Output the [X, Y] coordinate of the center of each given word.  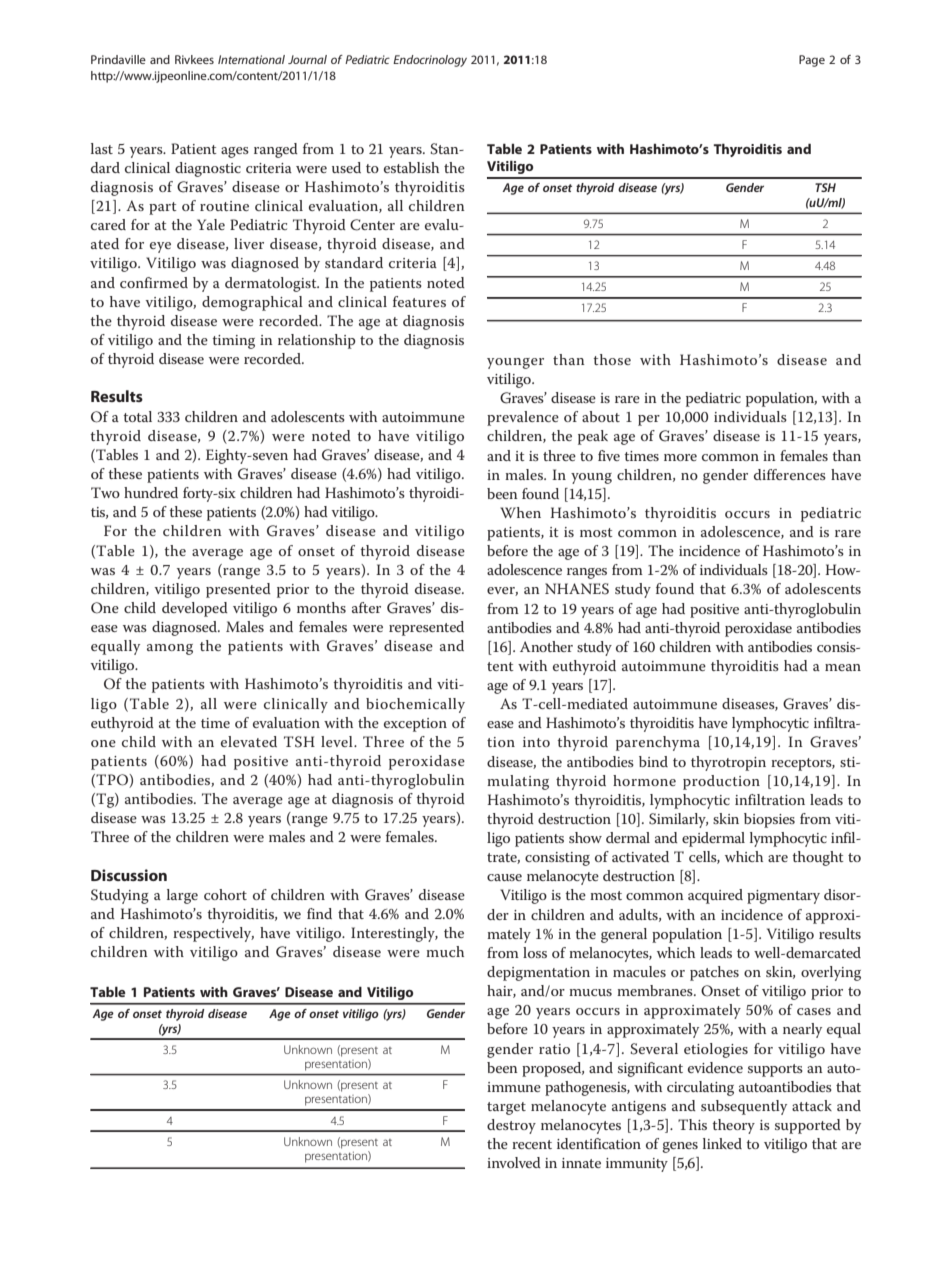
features [419, 301]
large [182, 896]
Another [546, 646]
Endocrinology [430, 61]
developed [195, 609]
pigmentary [783, 897]
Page [812, 61]
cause [504, 877]
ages [235, 152]
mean [843, 667]
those [612, 359]
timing [233, 342]
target [506, 1108]
